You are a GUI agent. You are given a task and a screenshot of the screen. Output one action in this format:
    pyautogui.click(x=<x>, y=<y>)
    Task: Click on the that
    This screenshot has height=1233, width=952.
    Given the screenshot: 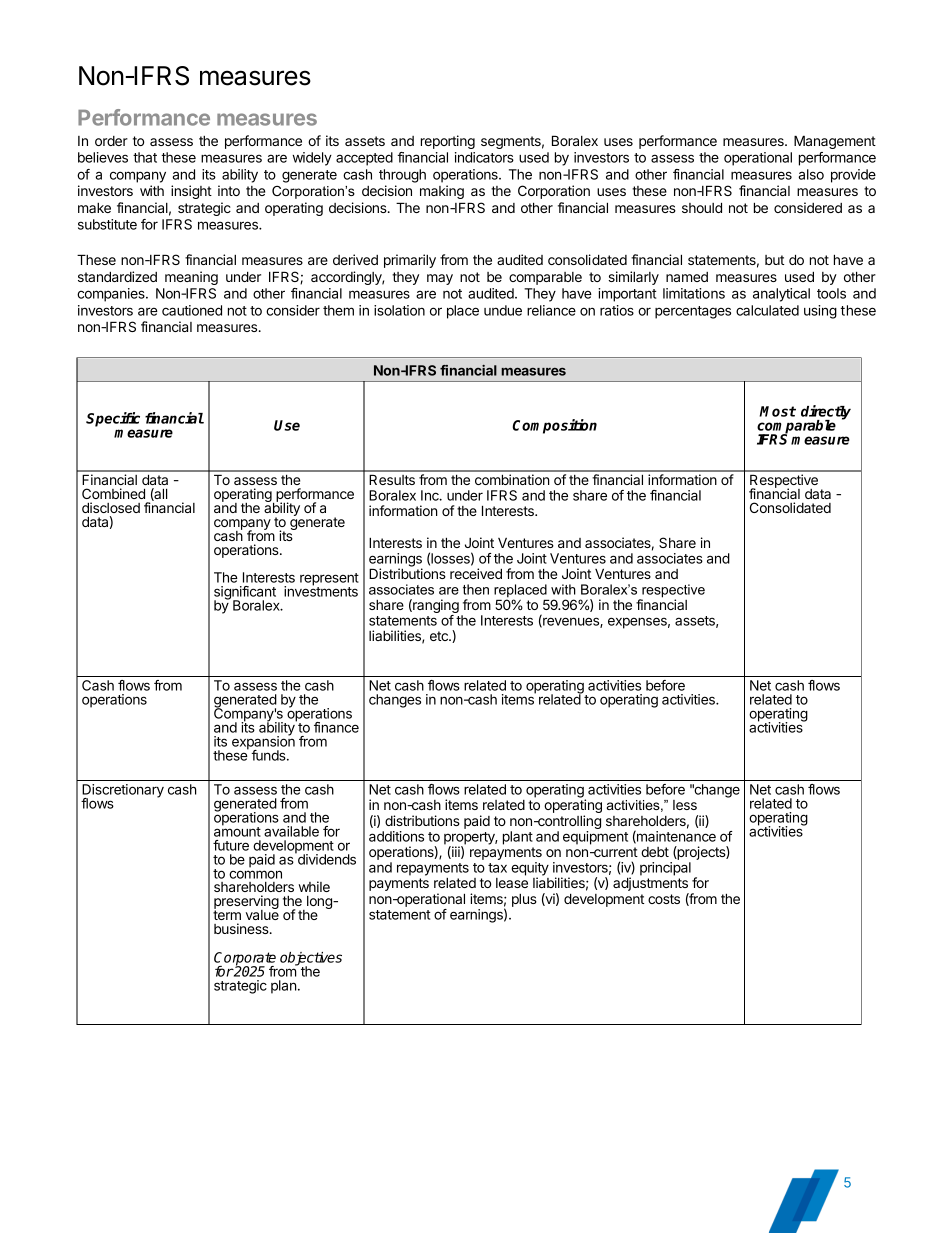 What is the action you would take?
    pyautogui.click(x=145, y=157)
